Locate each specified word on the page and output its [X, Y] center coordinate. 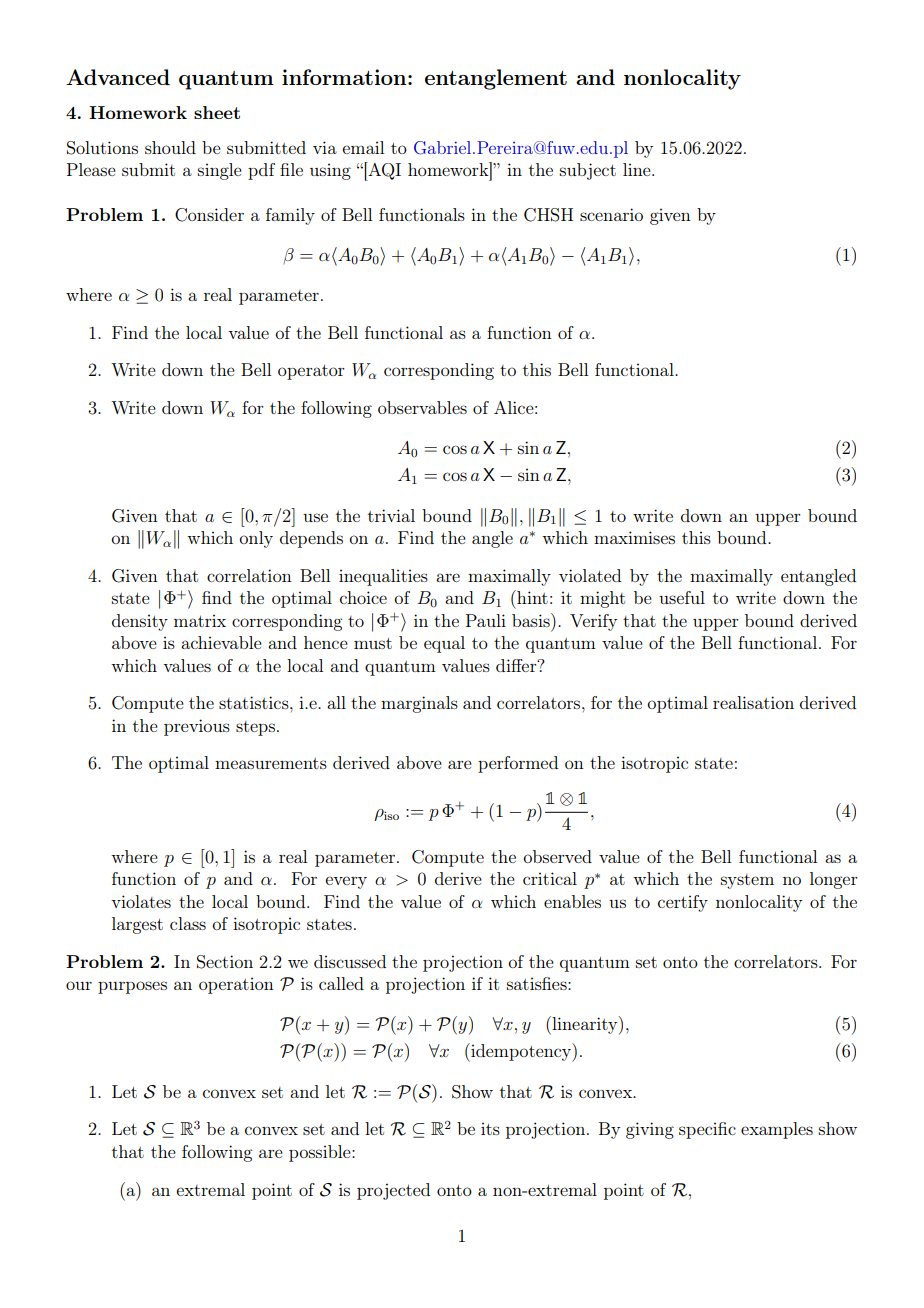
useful [682, 597]
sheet [217, 112]
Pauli [486, 620]
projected [393, 1191]
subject [588, 171]
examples [777, 1130]
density [140, 622]
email [363, 147]
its [490, 1128]
